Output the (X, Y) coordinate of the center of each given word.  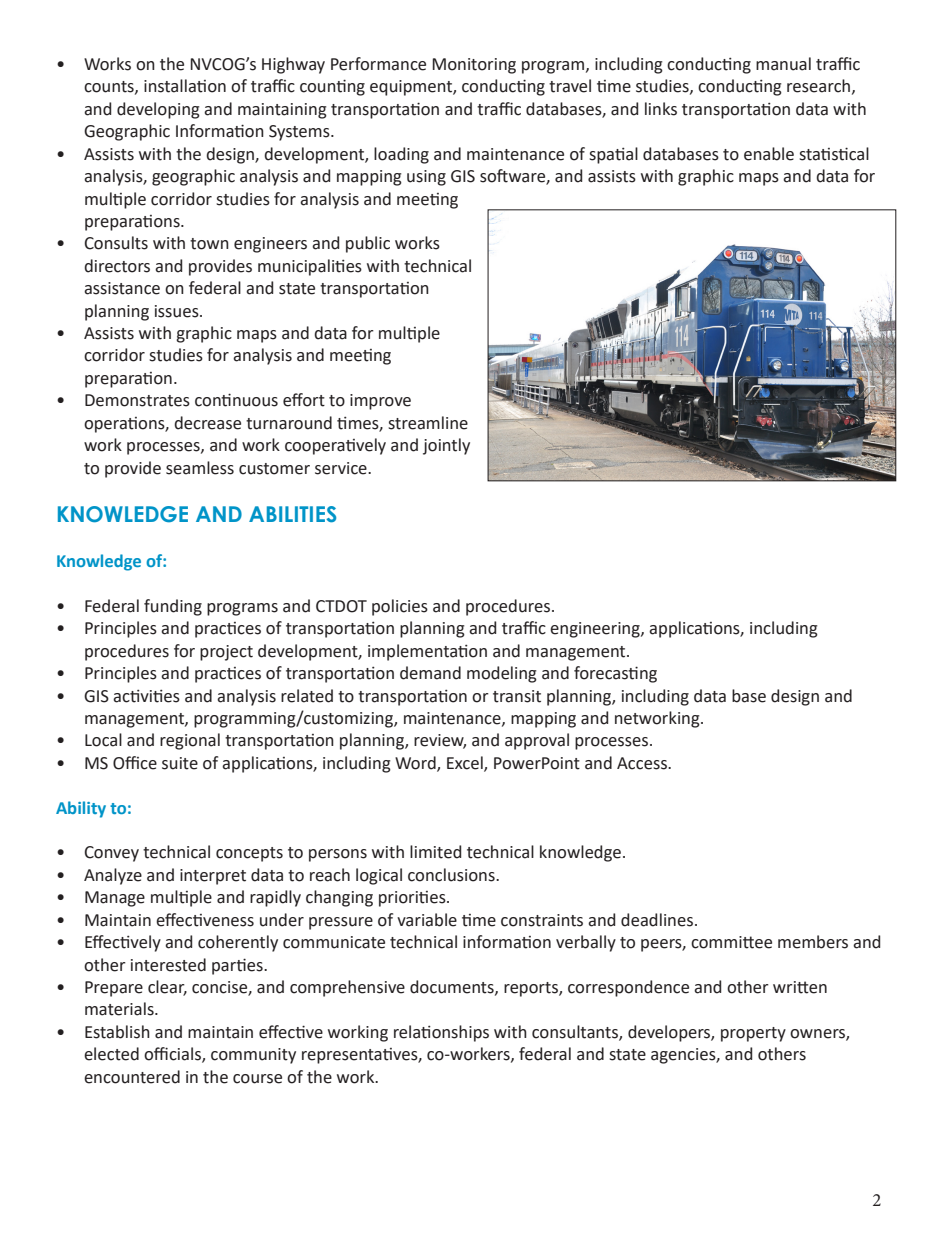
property (753, 1034)
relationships (441, 1033)
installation (185, 86)
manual (783, 64)
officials (173, 1055)
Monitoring (474, 66)
